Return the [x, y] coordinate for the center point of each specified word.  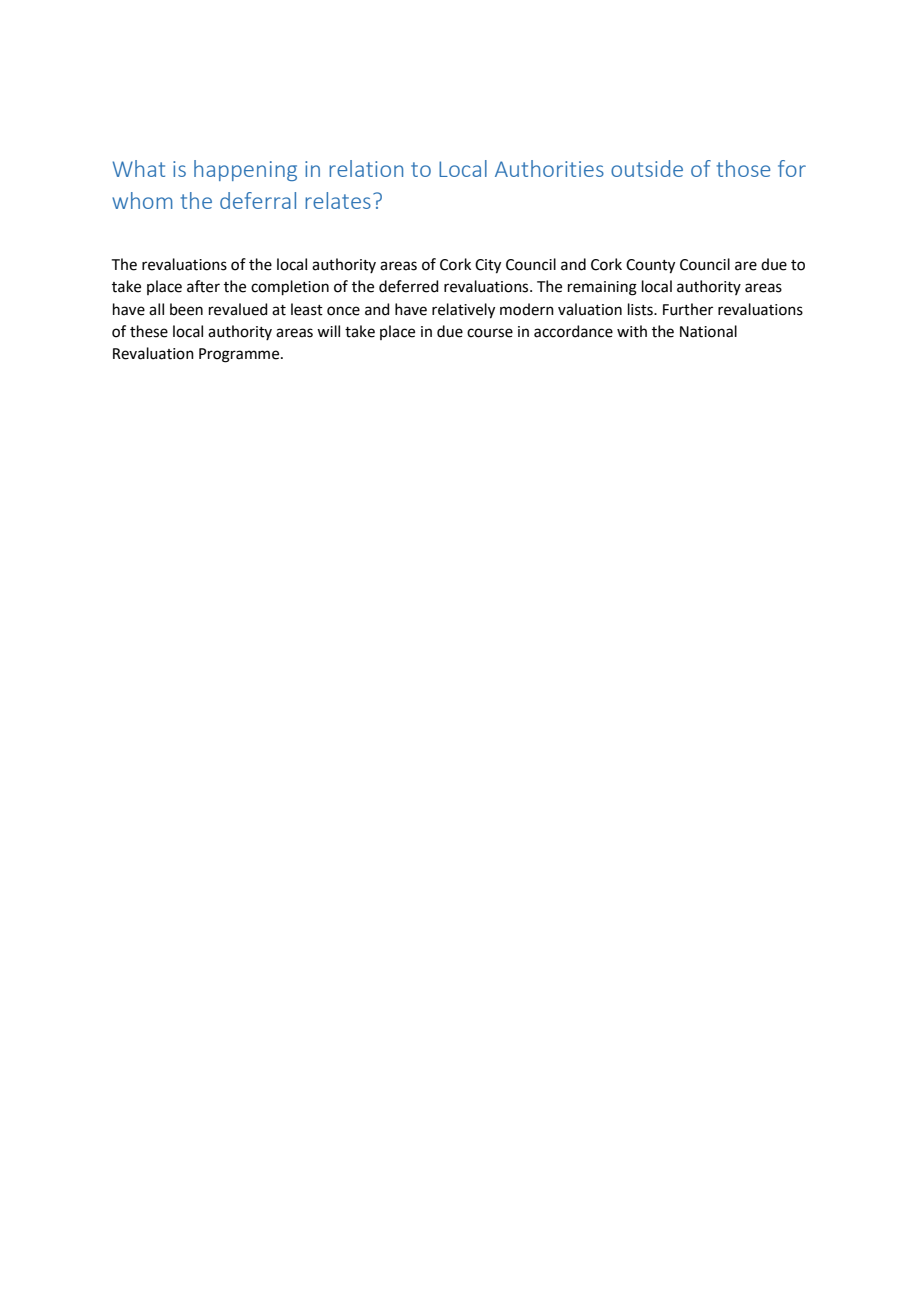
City [488, 266]
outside [647, 168]
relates [338, 200]
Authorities [549, 168]
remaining [602, 288]
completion [290, 287]
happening [245, 170]
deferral [258, 200]
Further [688, 309]
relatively [463, 311]
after [203, 286]
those [743, 168]
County [650, 266]
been [186, 309]
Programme [240, 355]
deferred [409, 286]
